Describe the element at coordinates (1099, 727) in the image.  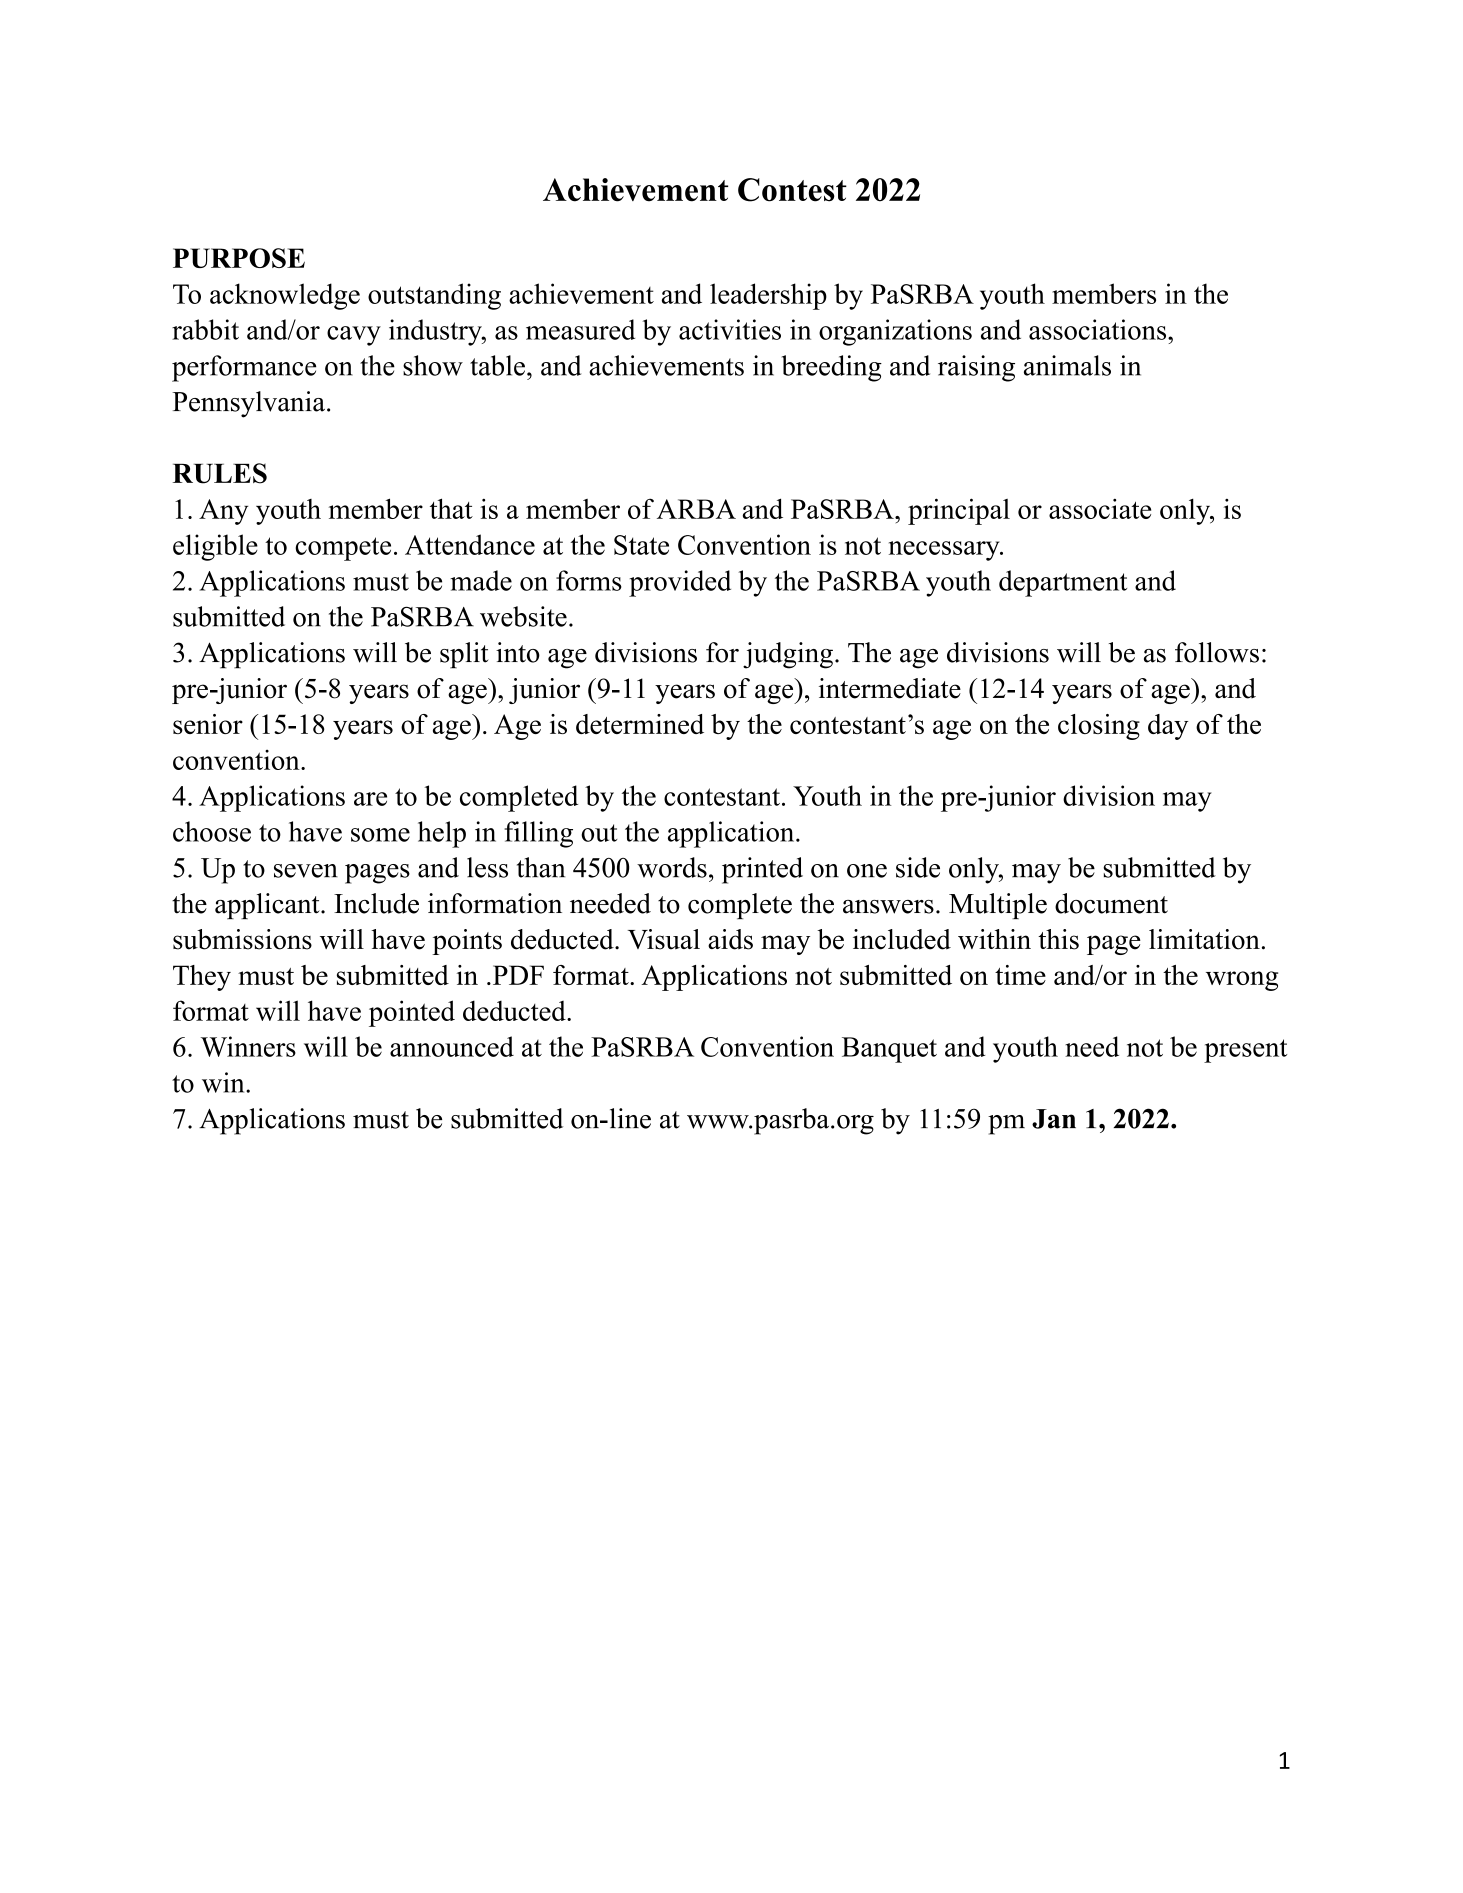
I see `closing` at that location.
